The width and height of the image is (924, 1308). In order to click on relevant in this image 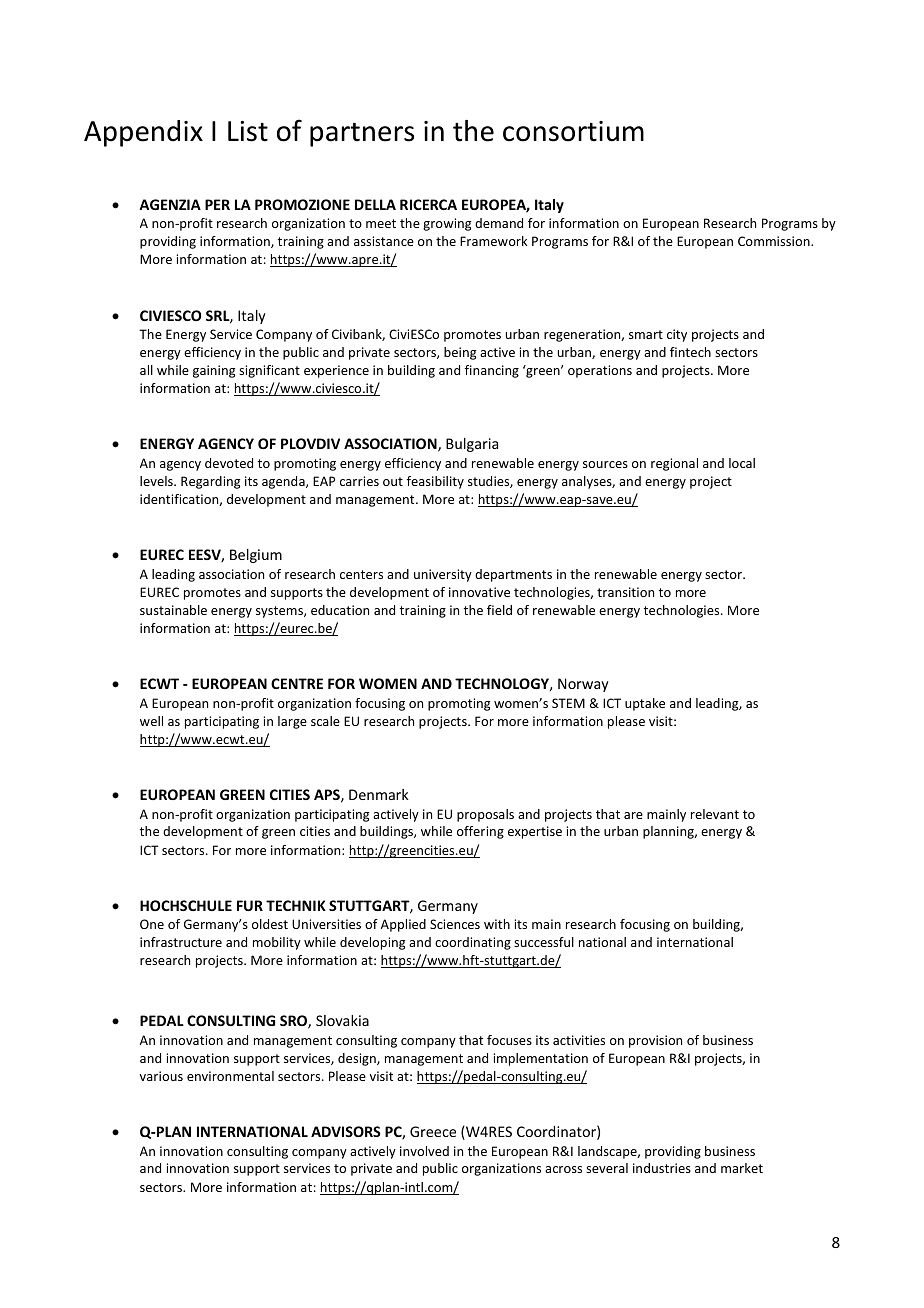, I will do `click(715, 814)`.
